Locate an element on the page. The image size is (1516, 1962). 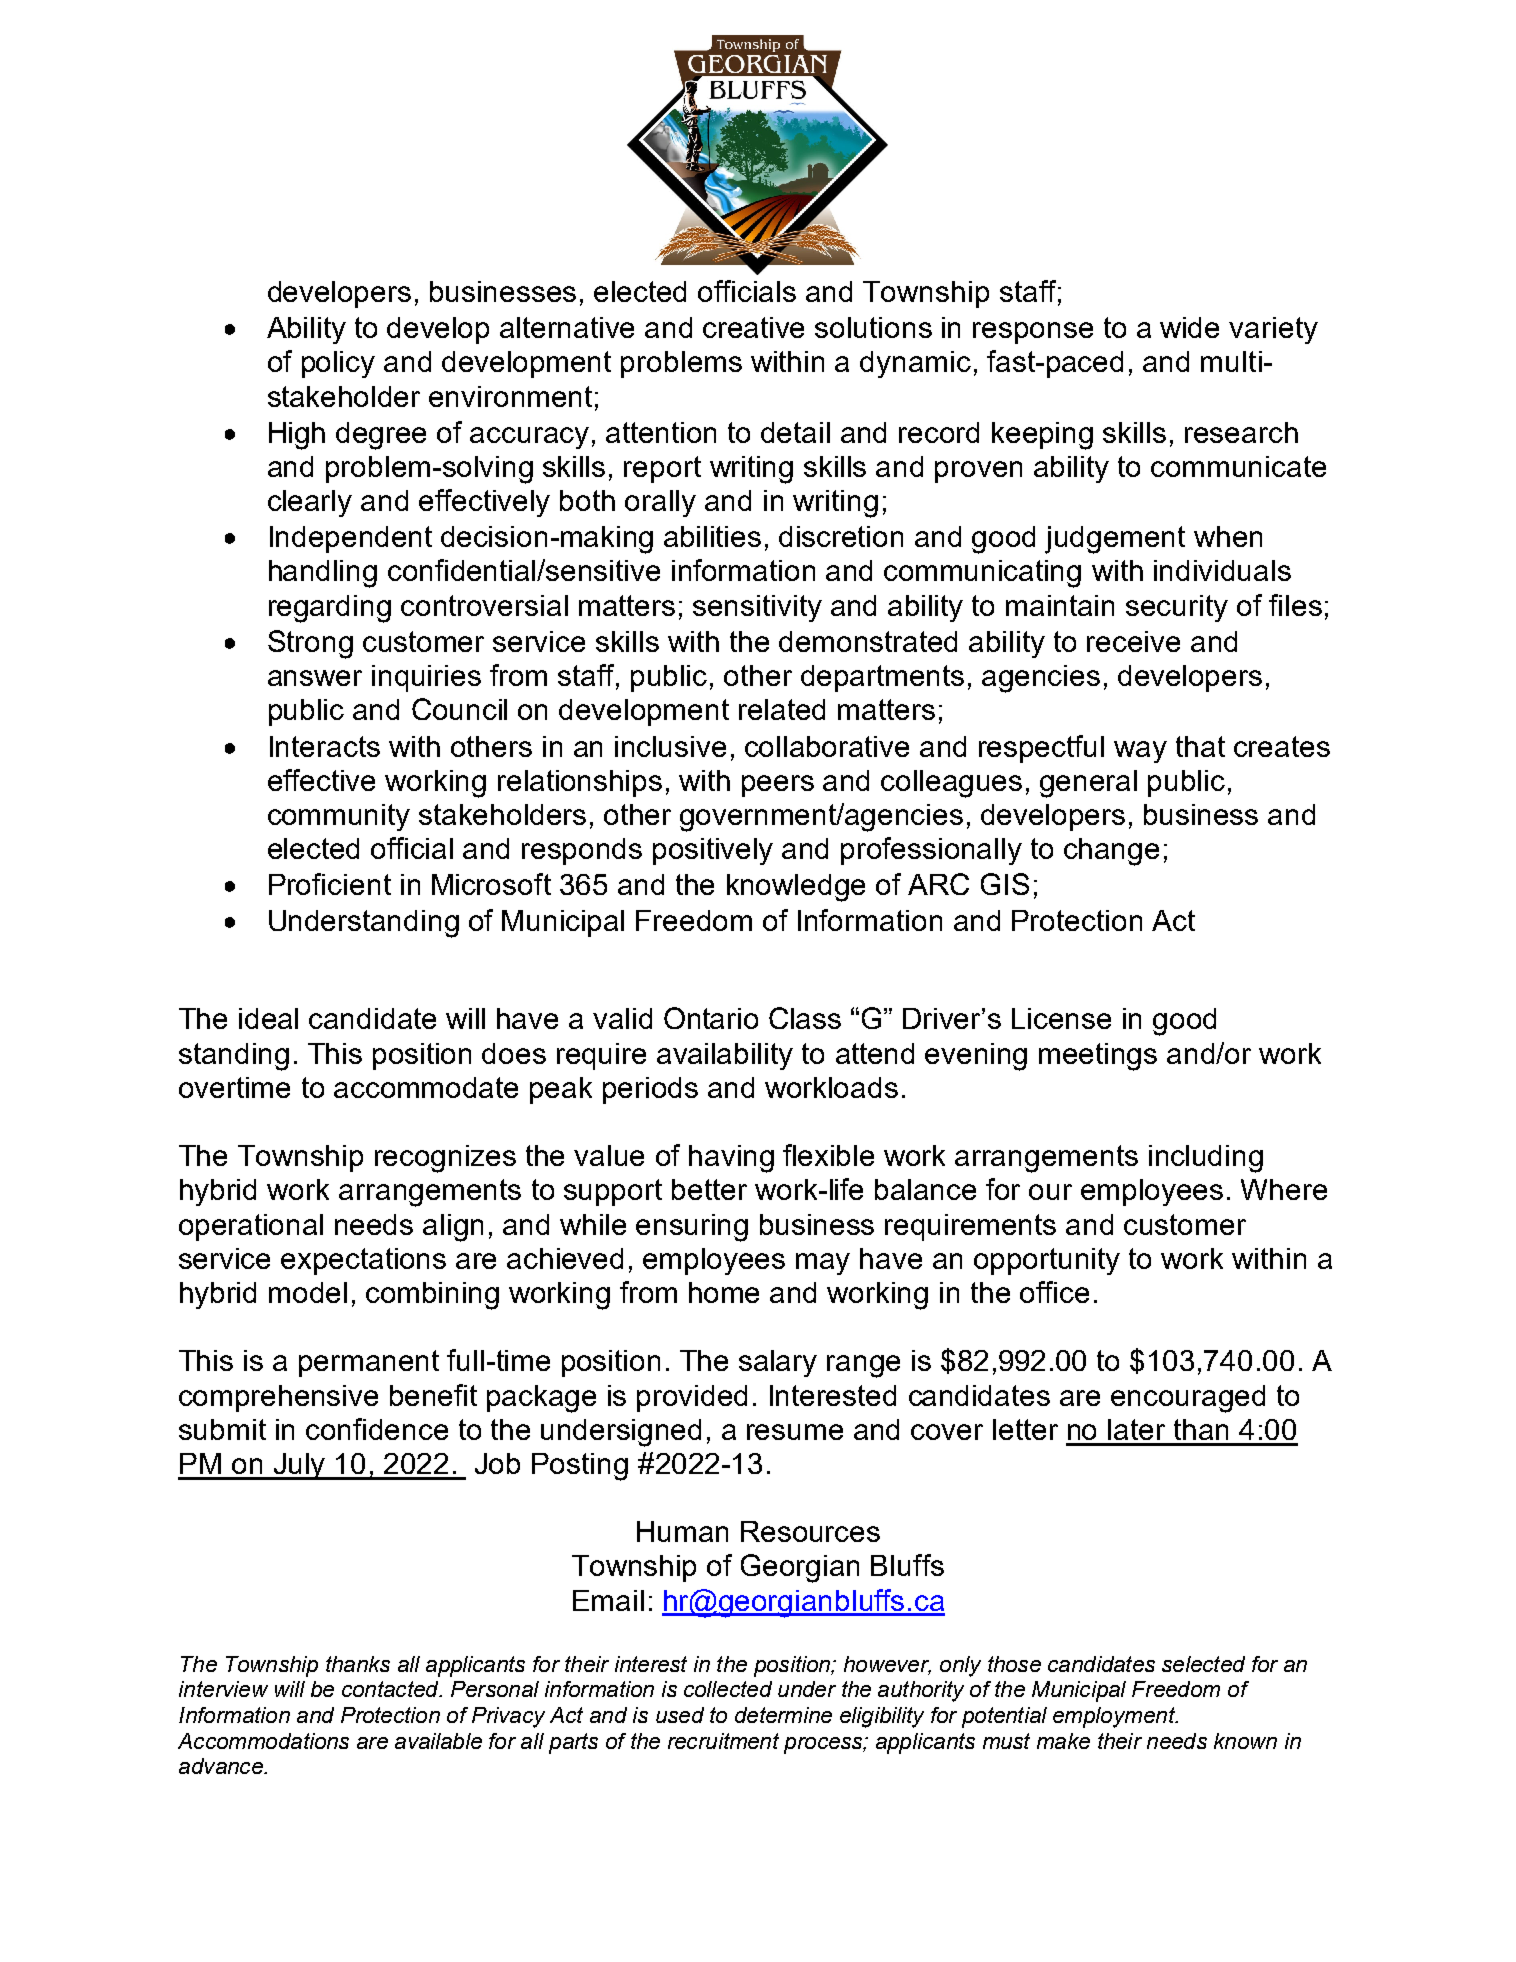
creative is located at coordinates (753, 327).
